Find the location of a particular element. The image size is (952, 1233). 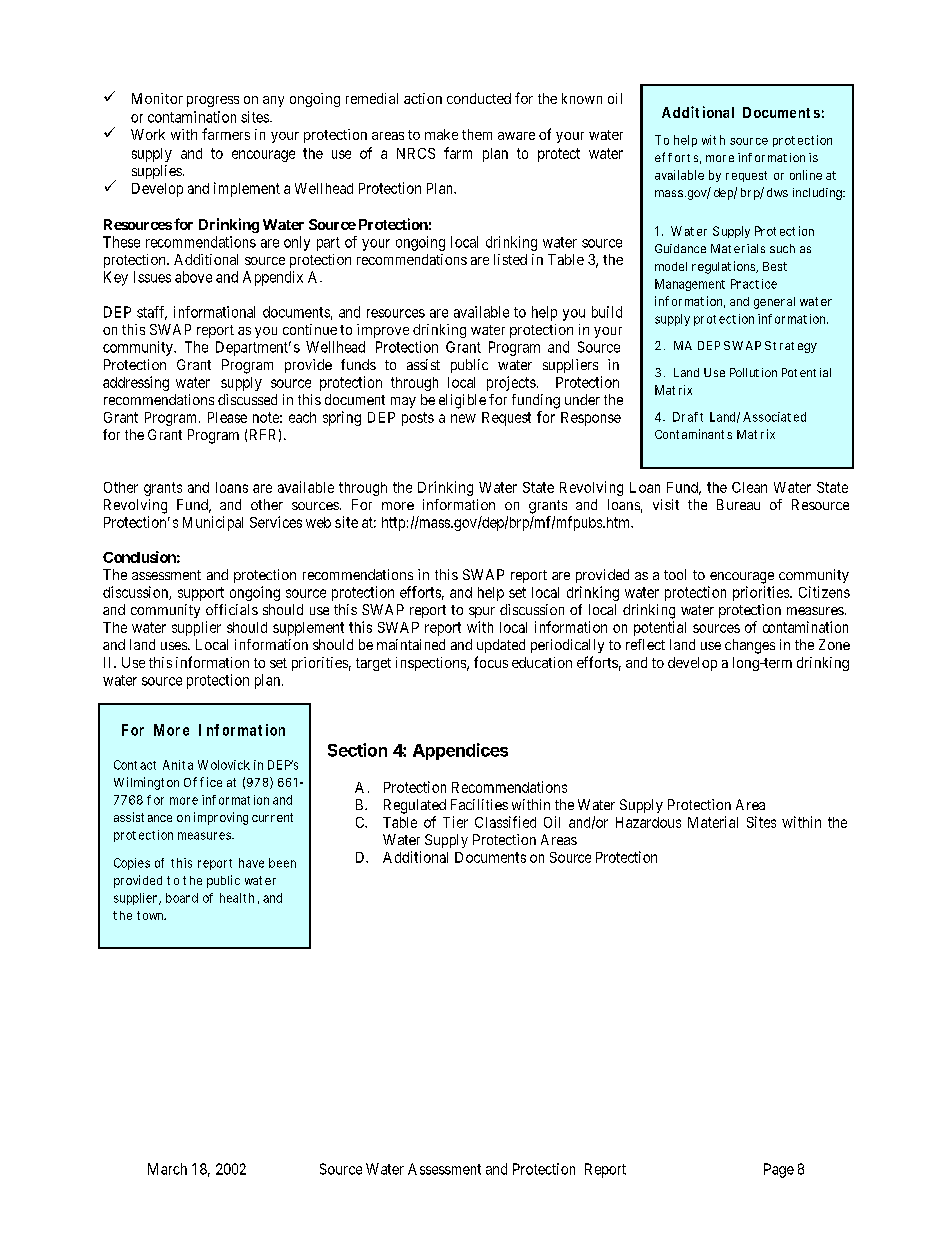

Please is located at coordinates (227, 417).
